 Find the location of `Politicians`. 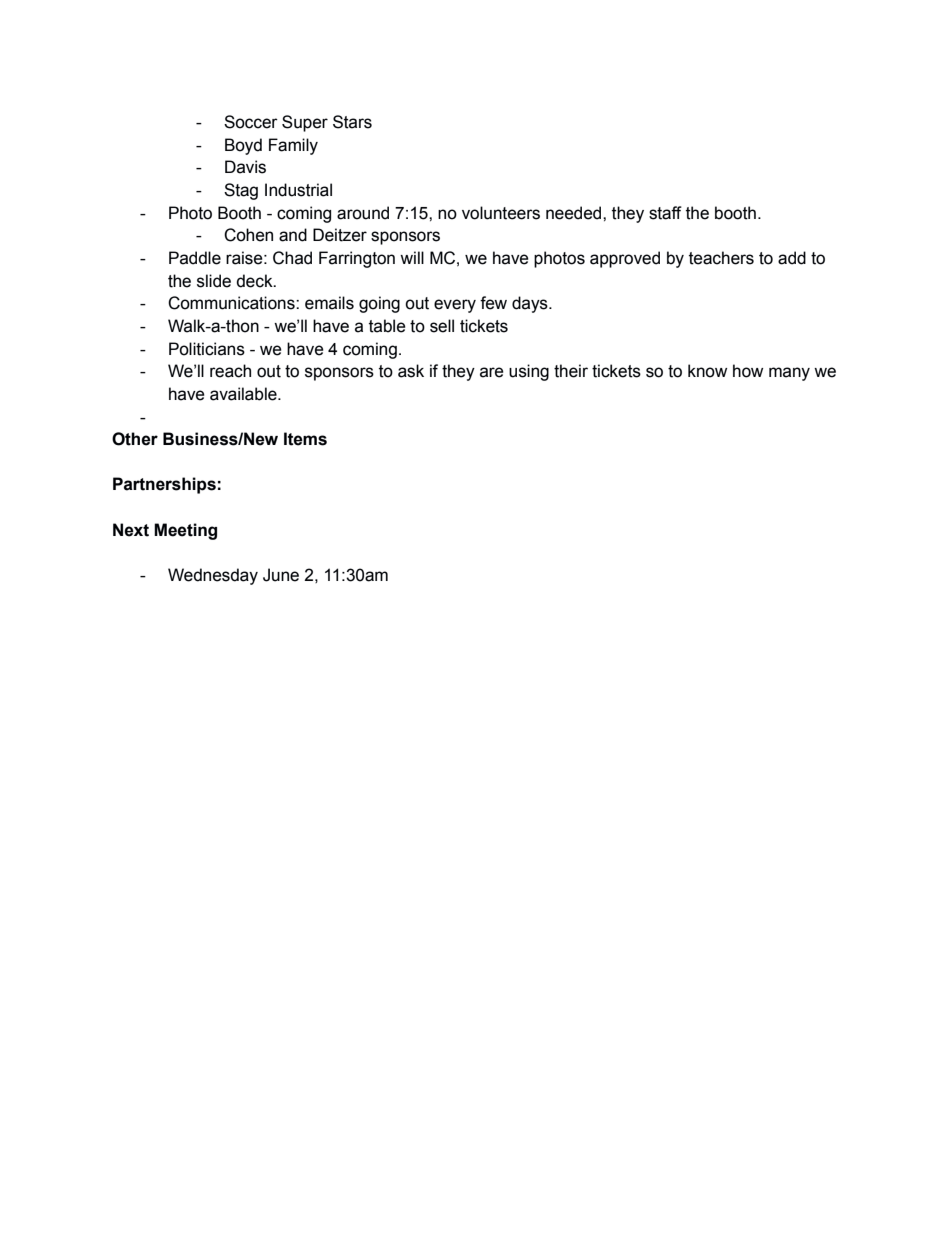

Politicians is located at coordinates (207, 349).
